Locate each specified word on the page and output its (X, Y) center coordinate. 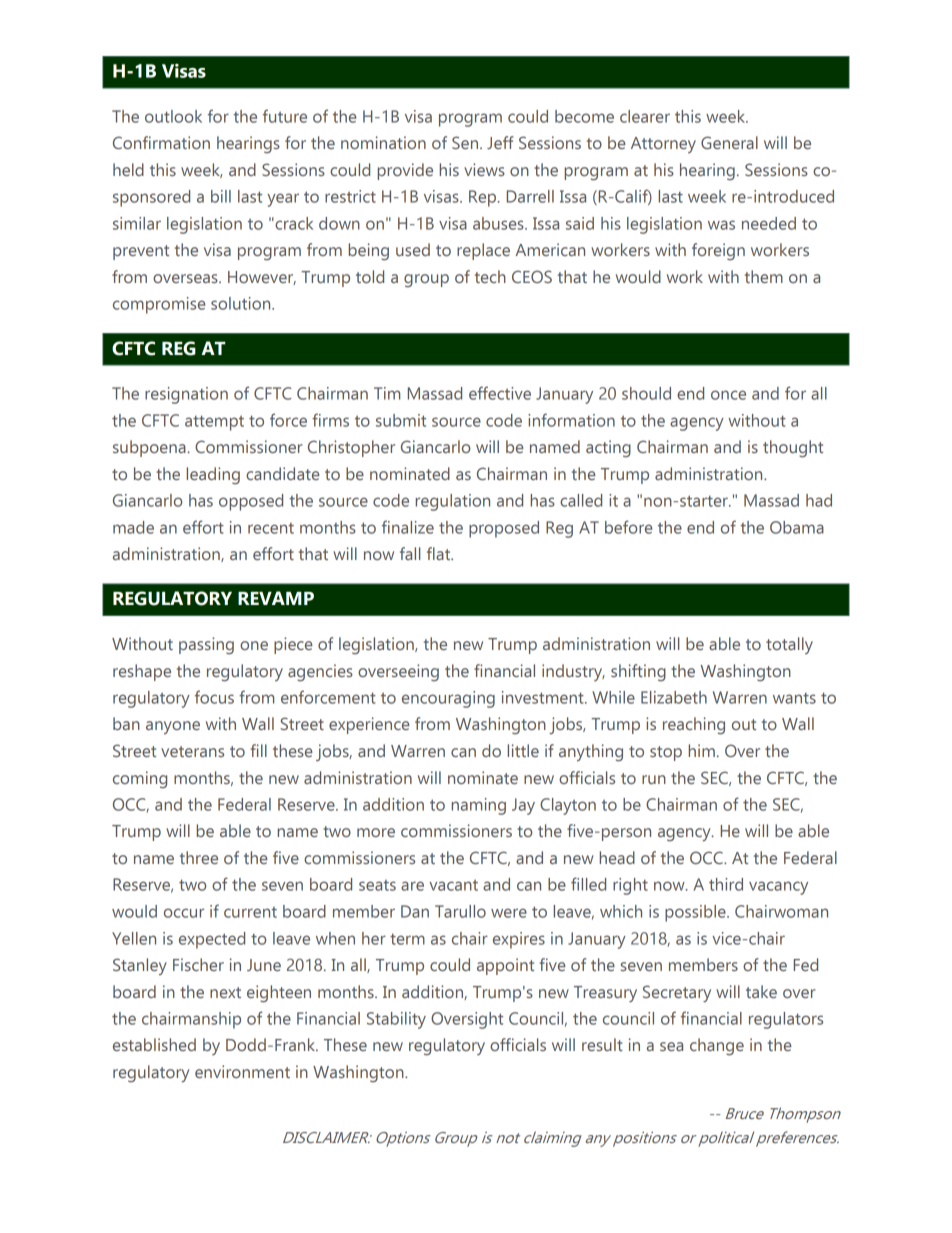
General (729, 142)
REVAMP (276, 598)
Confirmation (161, 142)
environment (242, 1071)
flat (440, 553)
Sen (466, 142)
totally (789, 645)
